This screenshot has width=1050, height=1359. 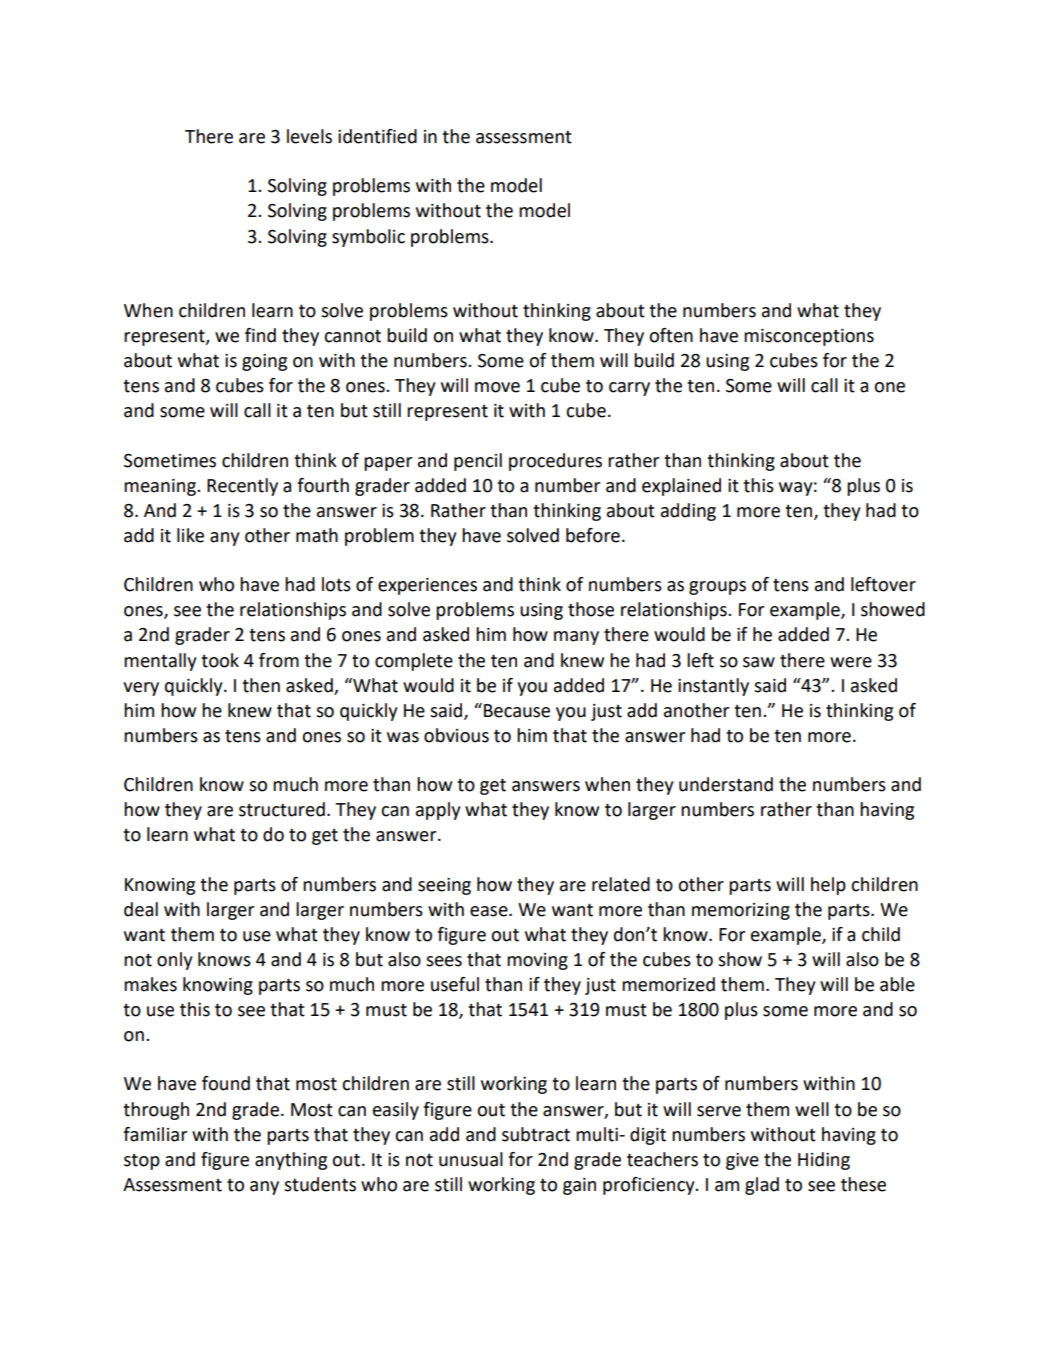 What do you see at coordinates (242, 487) in the screenshot?
I see `Recently` at bounding box center [242, 487].
